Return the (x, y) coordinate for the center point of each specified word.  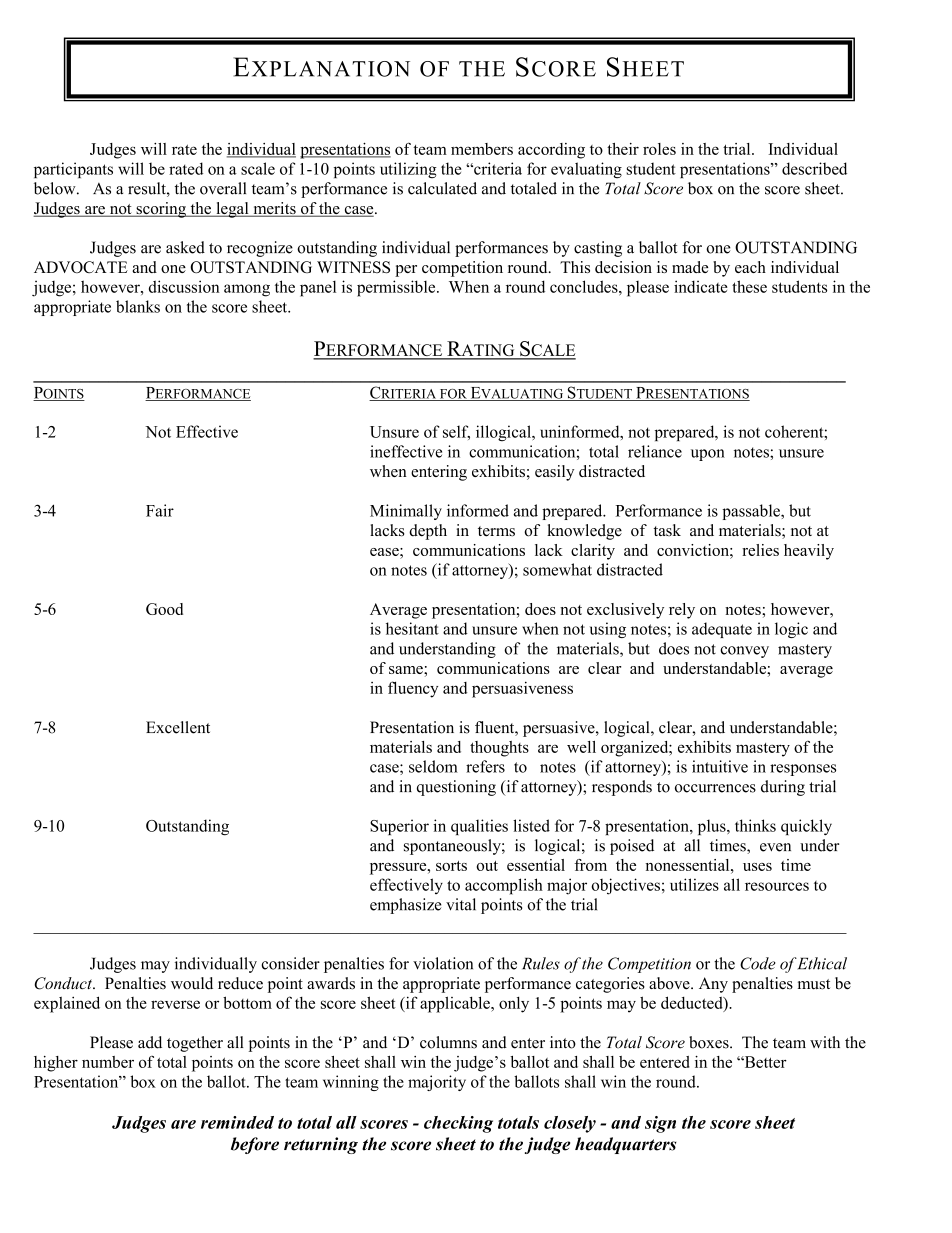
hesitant (412, 628)
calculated (442, 188)
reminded (237, 1122)
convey (744, 652)
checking (458, 1124)
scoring (161, 210)
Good (164, 609)
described (814, 168)
